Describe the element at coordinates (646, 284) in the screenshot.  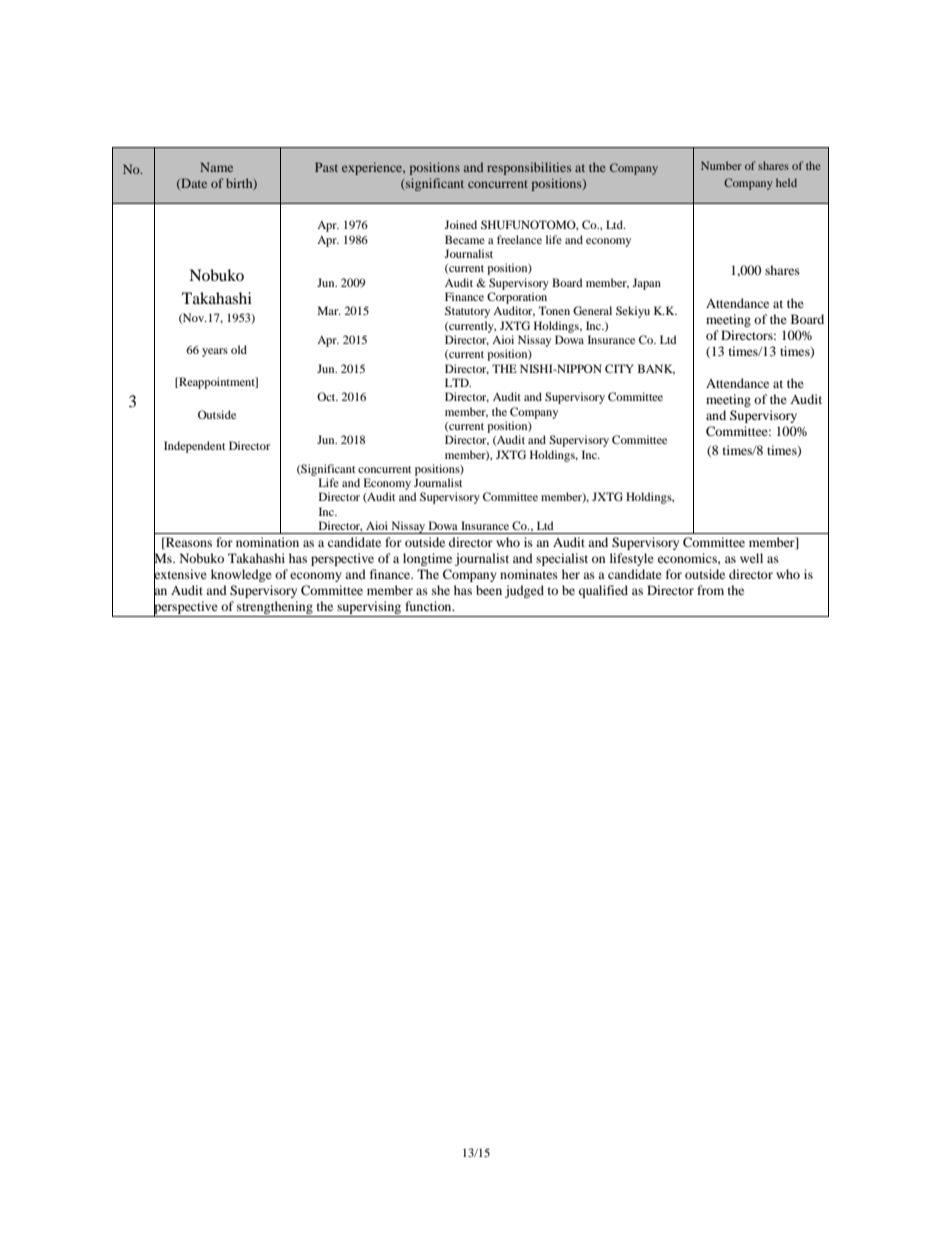
I see `Japan` at that location.
